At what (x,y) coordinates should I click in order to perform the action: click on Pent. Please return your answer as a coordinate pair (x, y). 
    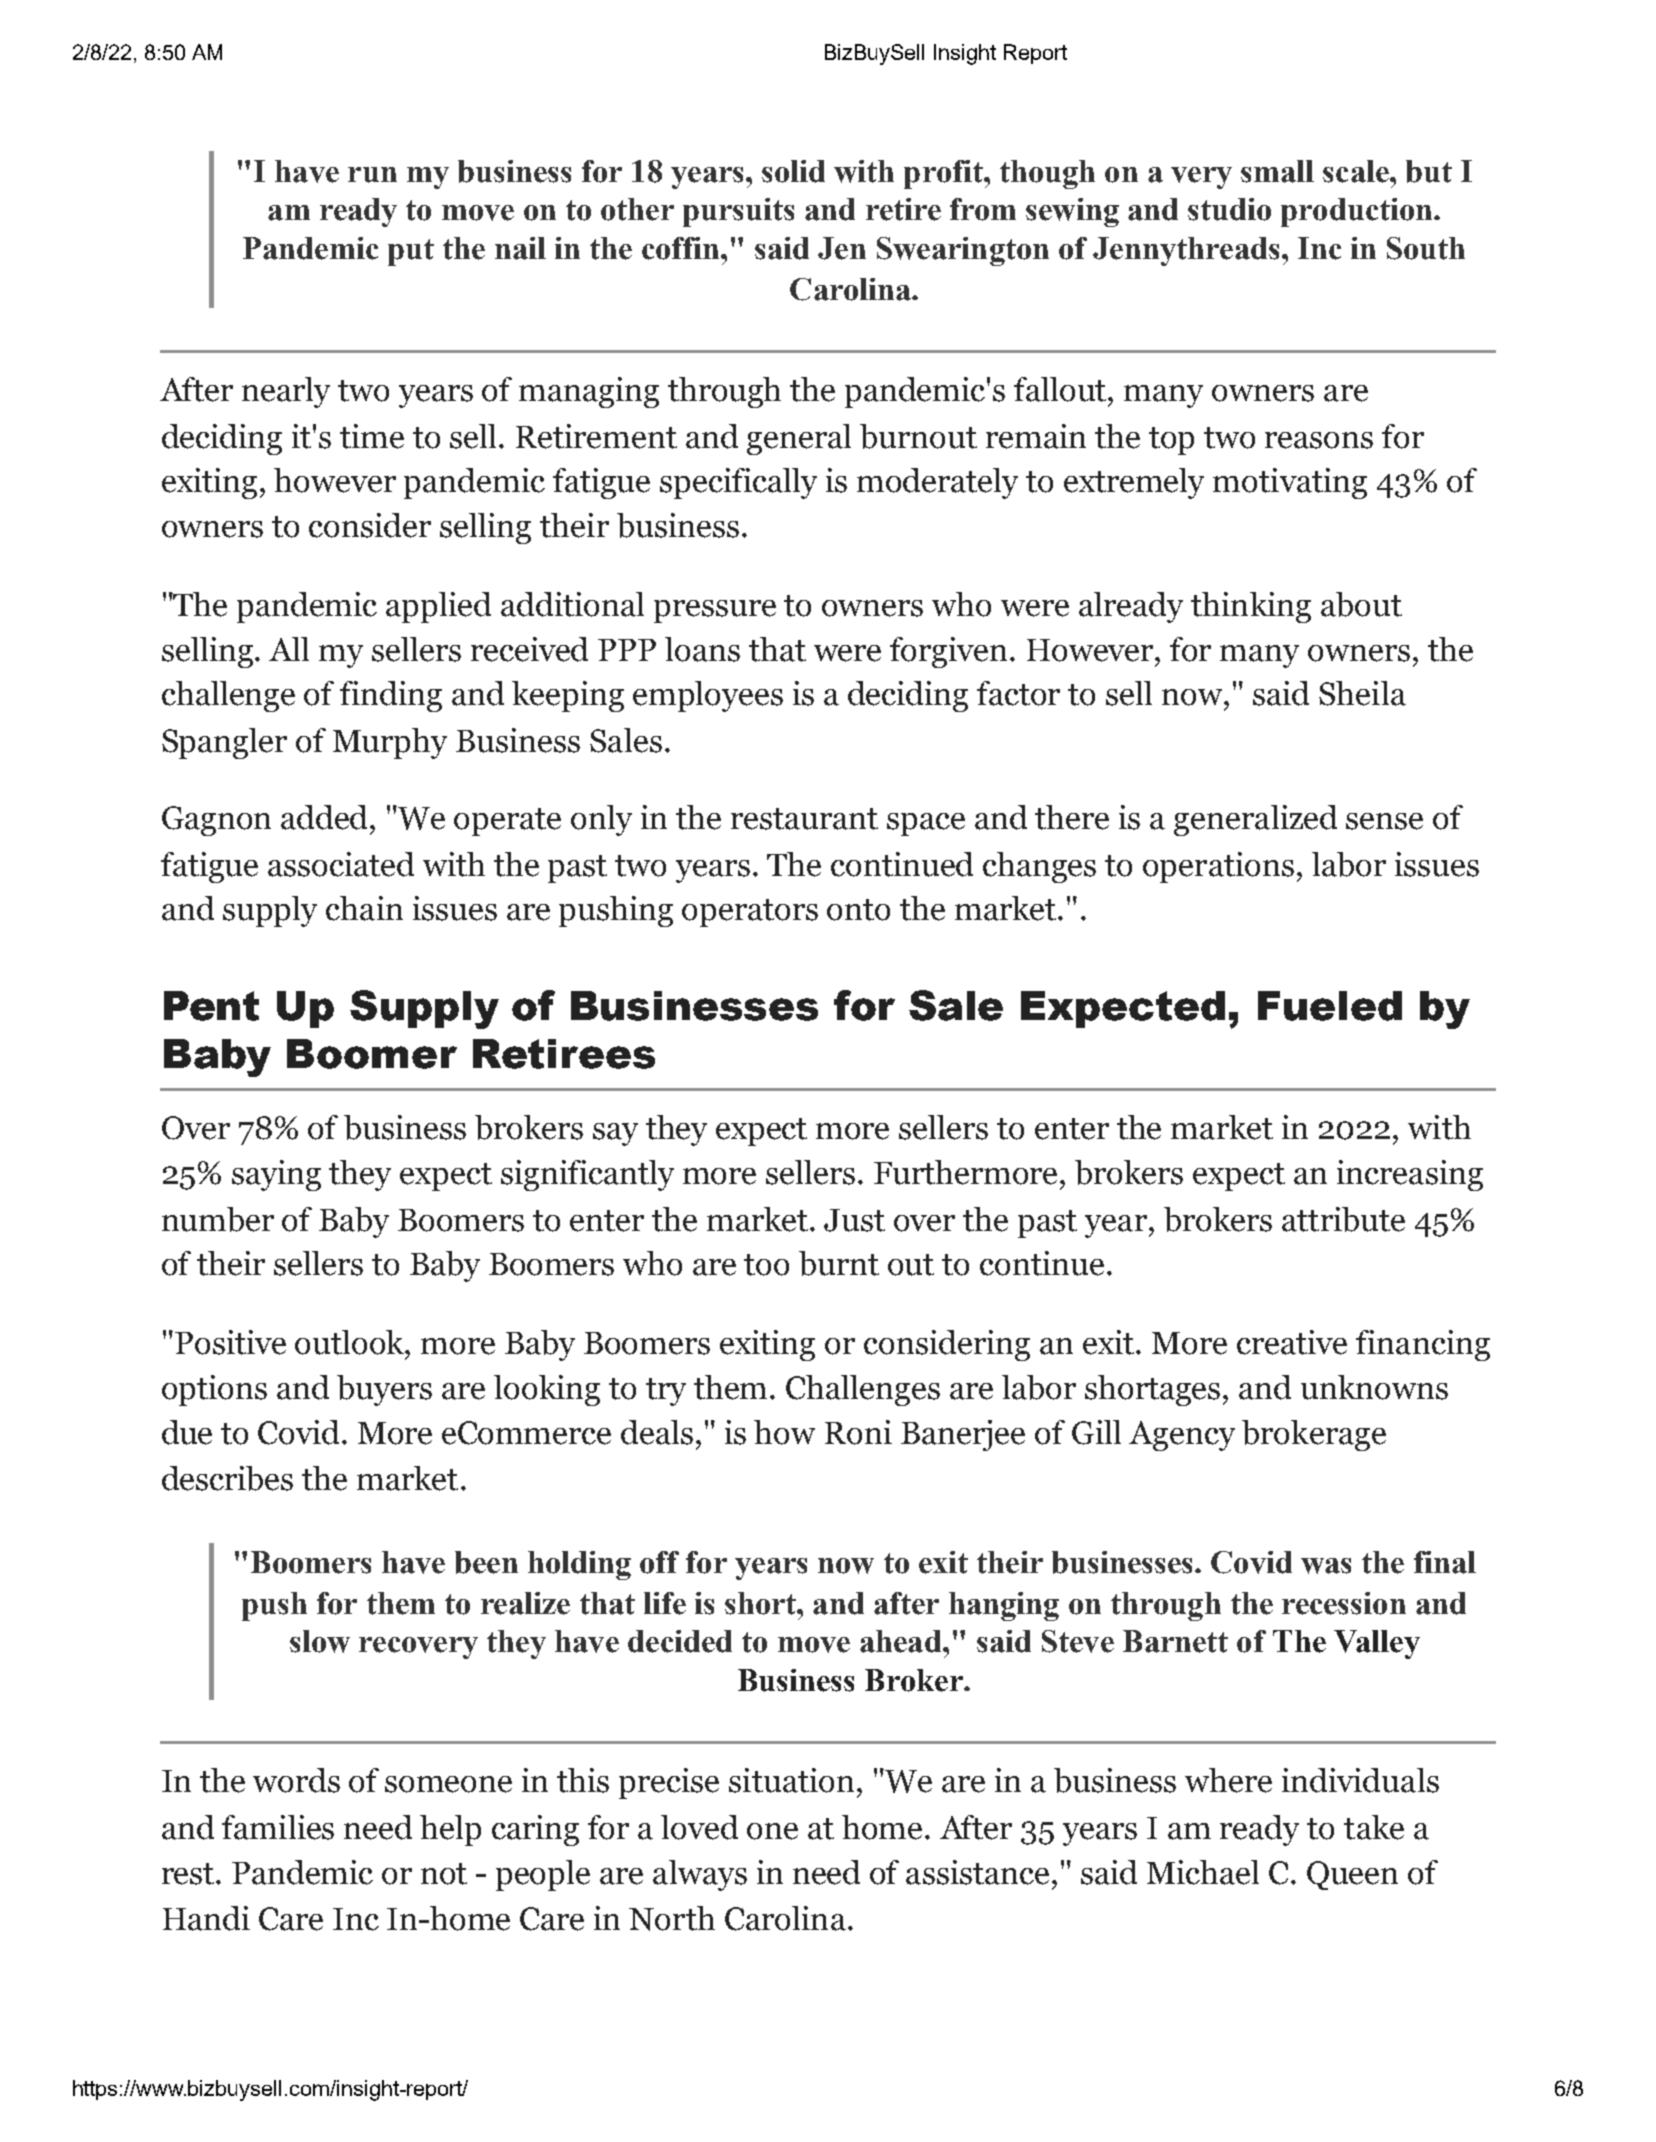
    Looking at the image, I should click on (211, 1006).
